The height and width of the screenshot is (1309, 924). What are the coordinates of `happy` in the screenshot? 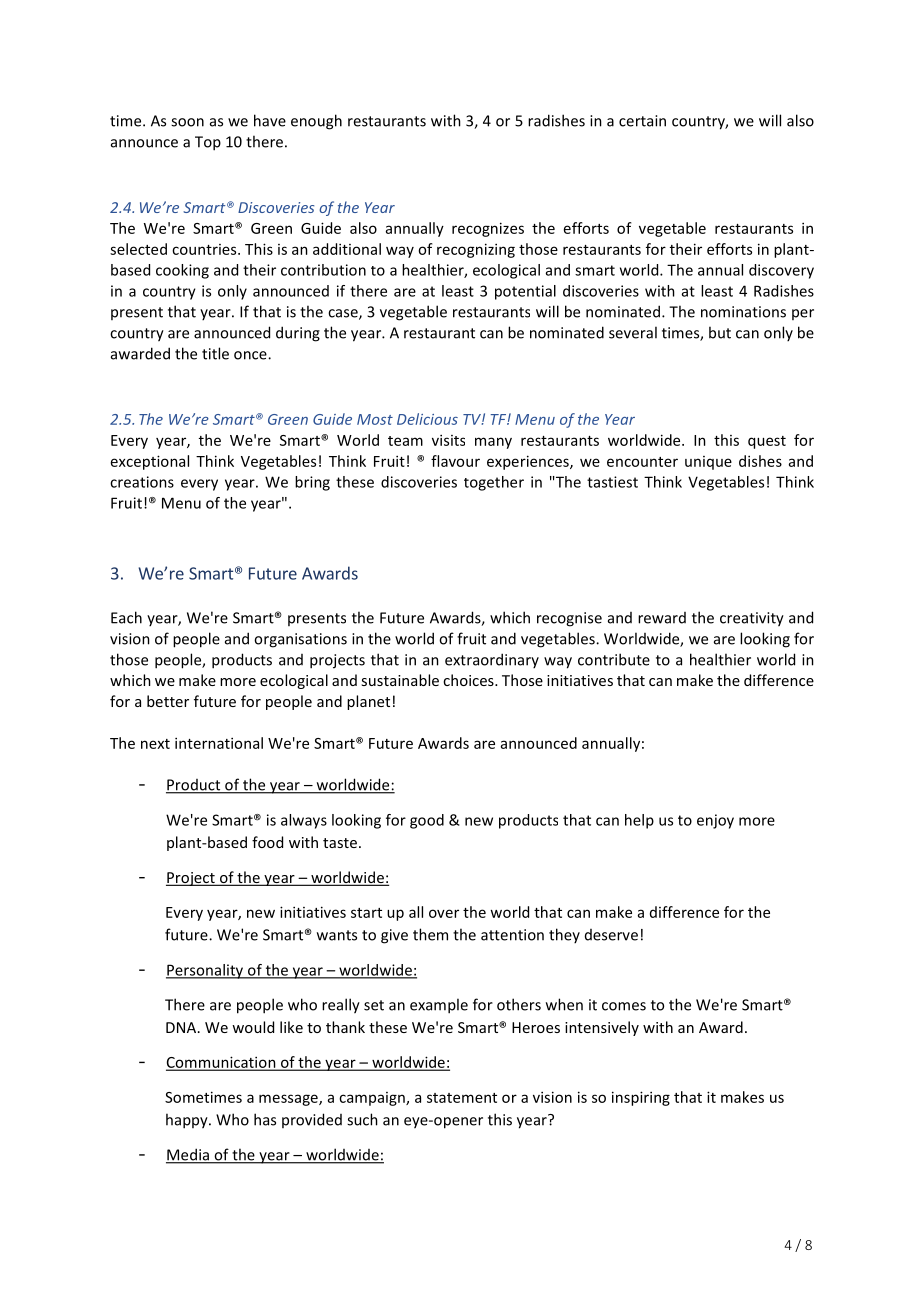 It's located at (188, 1121).
